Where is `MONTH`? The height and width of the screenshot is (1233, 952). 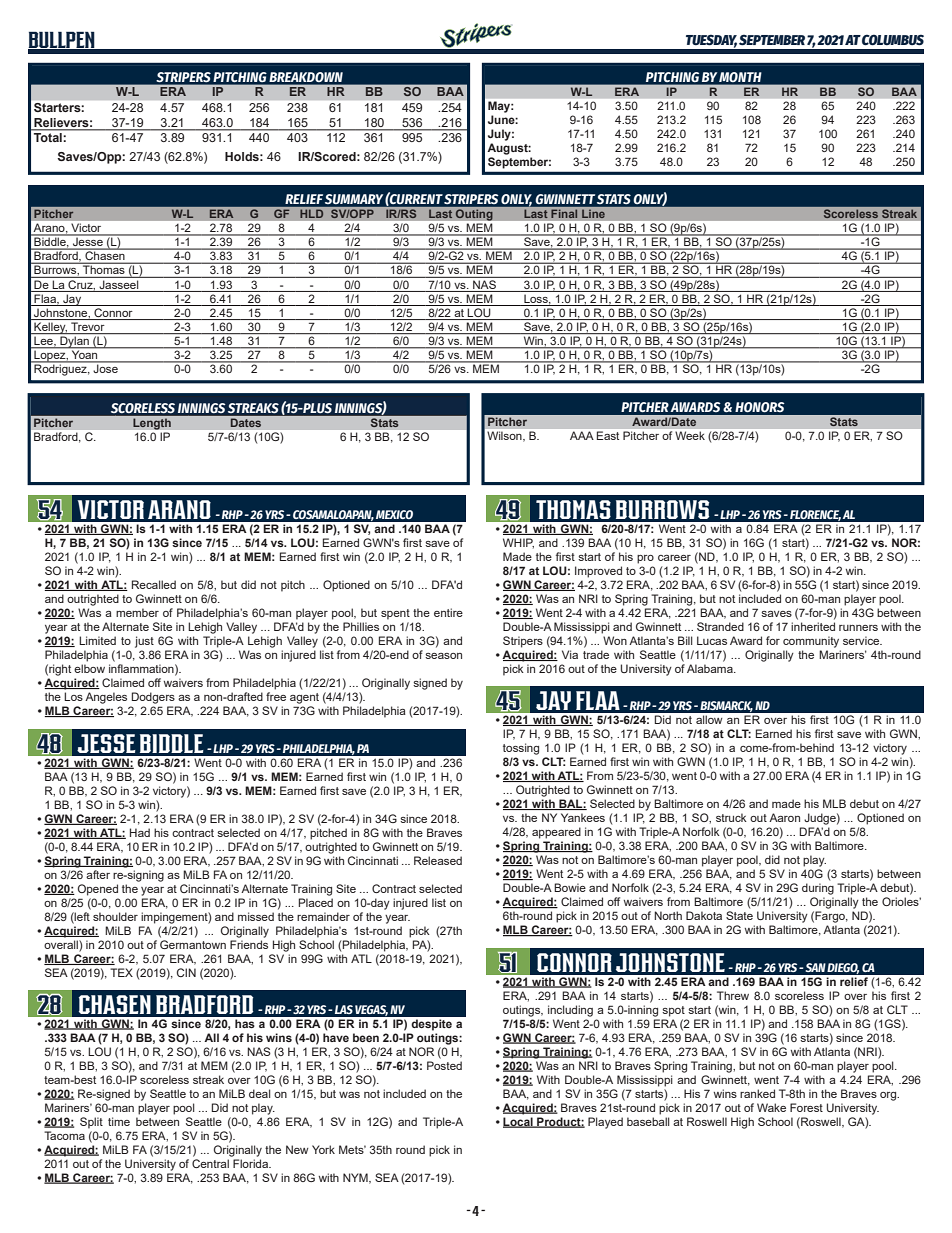 MONTH is located at coordinates (740, 77).
